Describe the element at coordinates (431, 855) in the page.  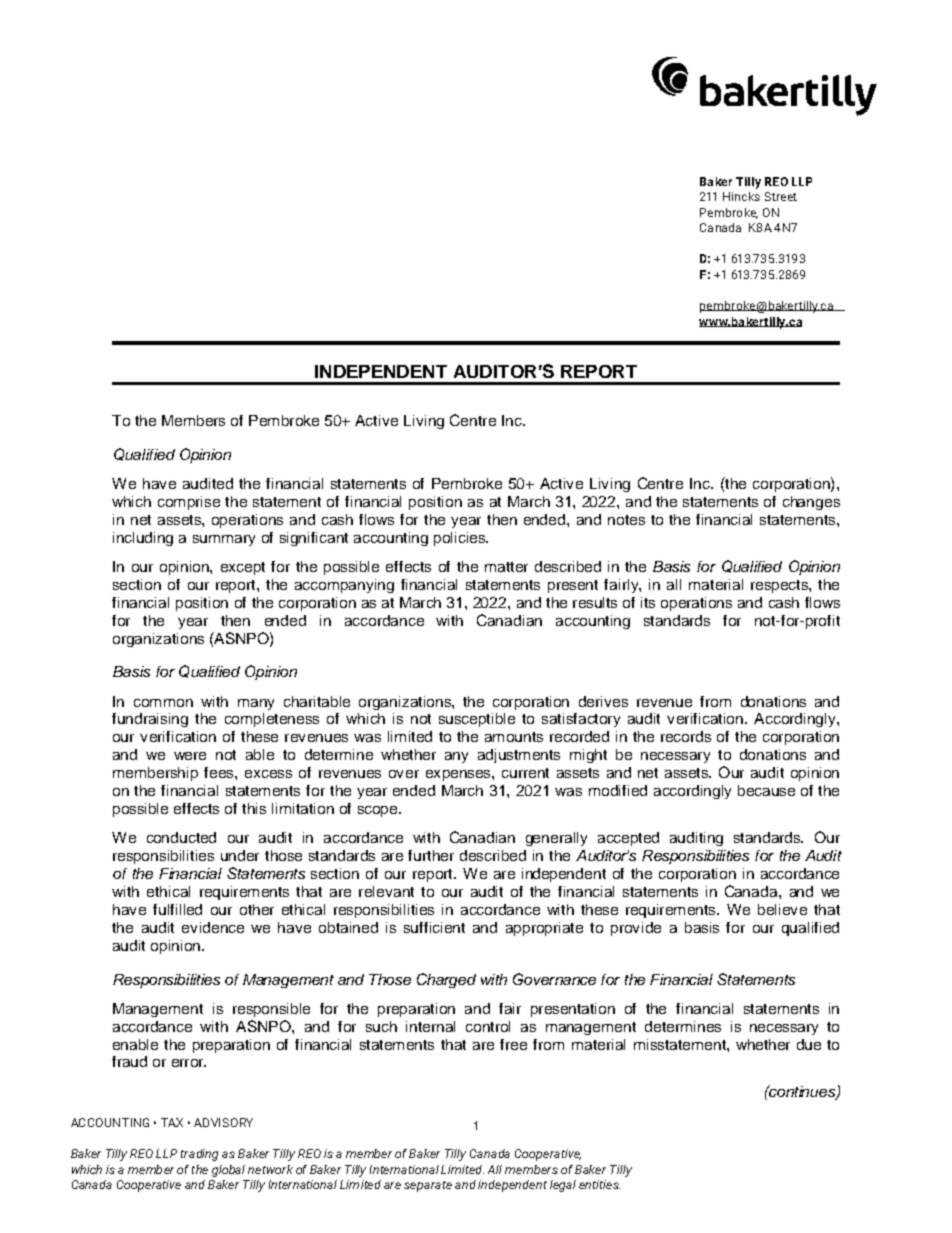
I see `further` at that location.
